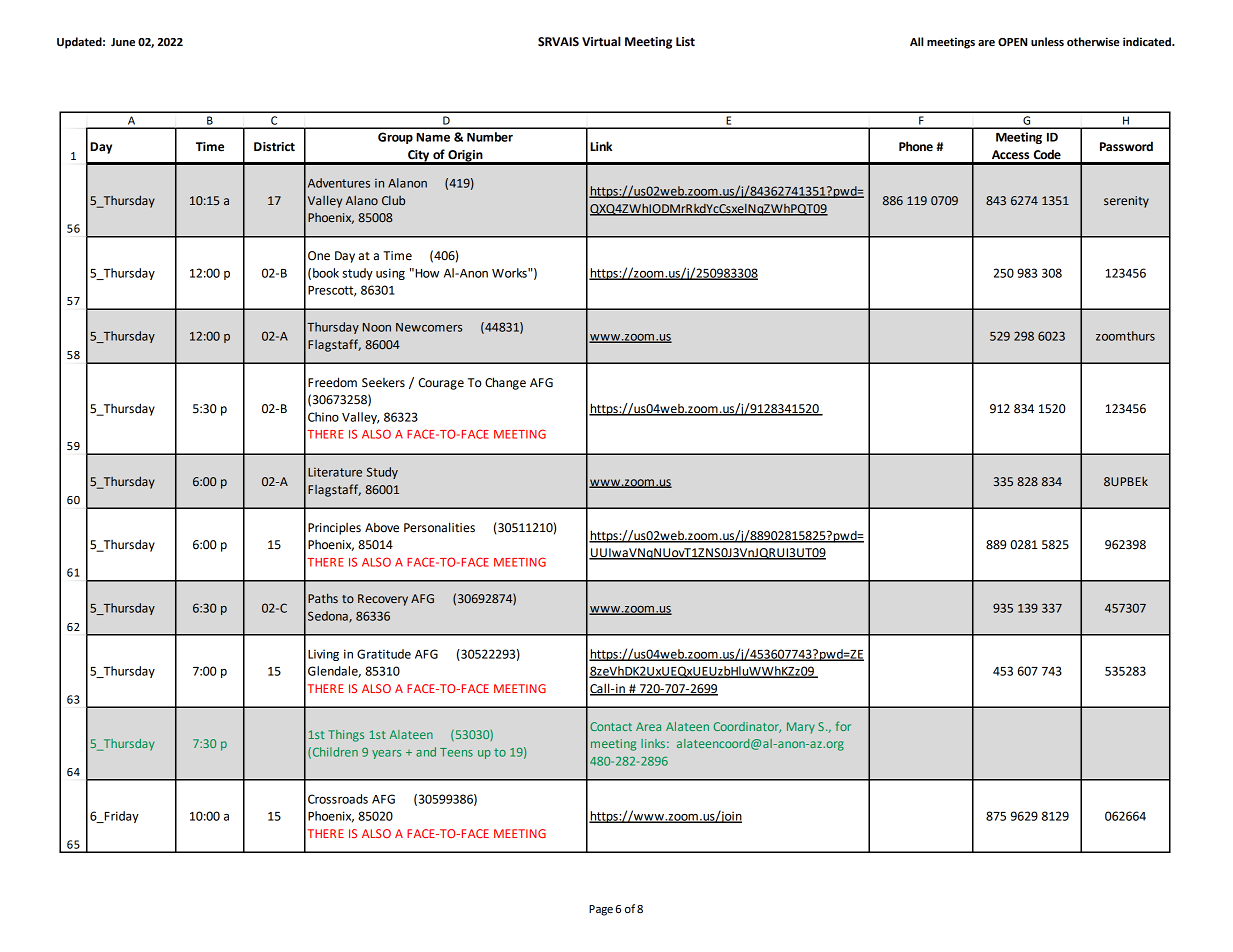 This page has width=1233, height=952. I want to click on for, so click(843, 726).
